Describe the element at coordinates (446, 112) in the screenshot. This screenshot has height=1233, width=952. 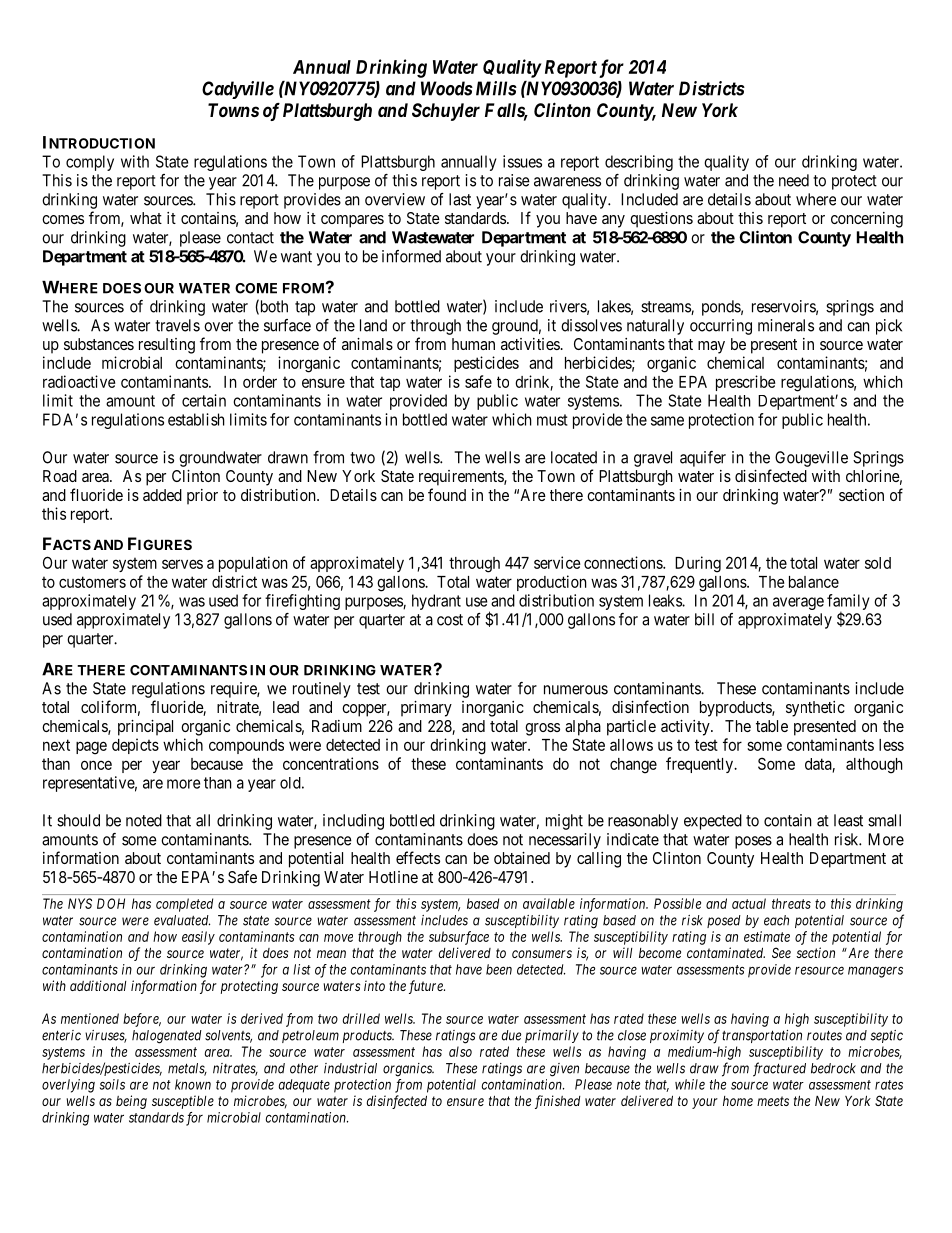
I see `Schuyler` at that location.
